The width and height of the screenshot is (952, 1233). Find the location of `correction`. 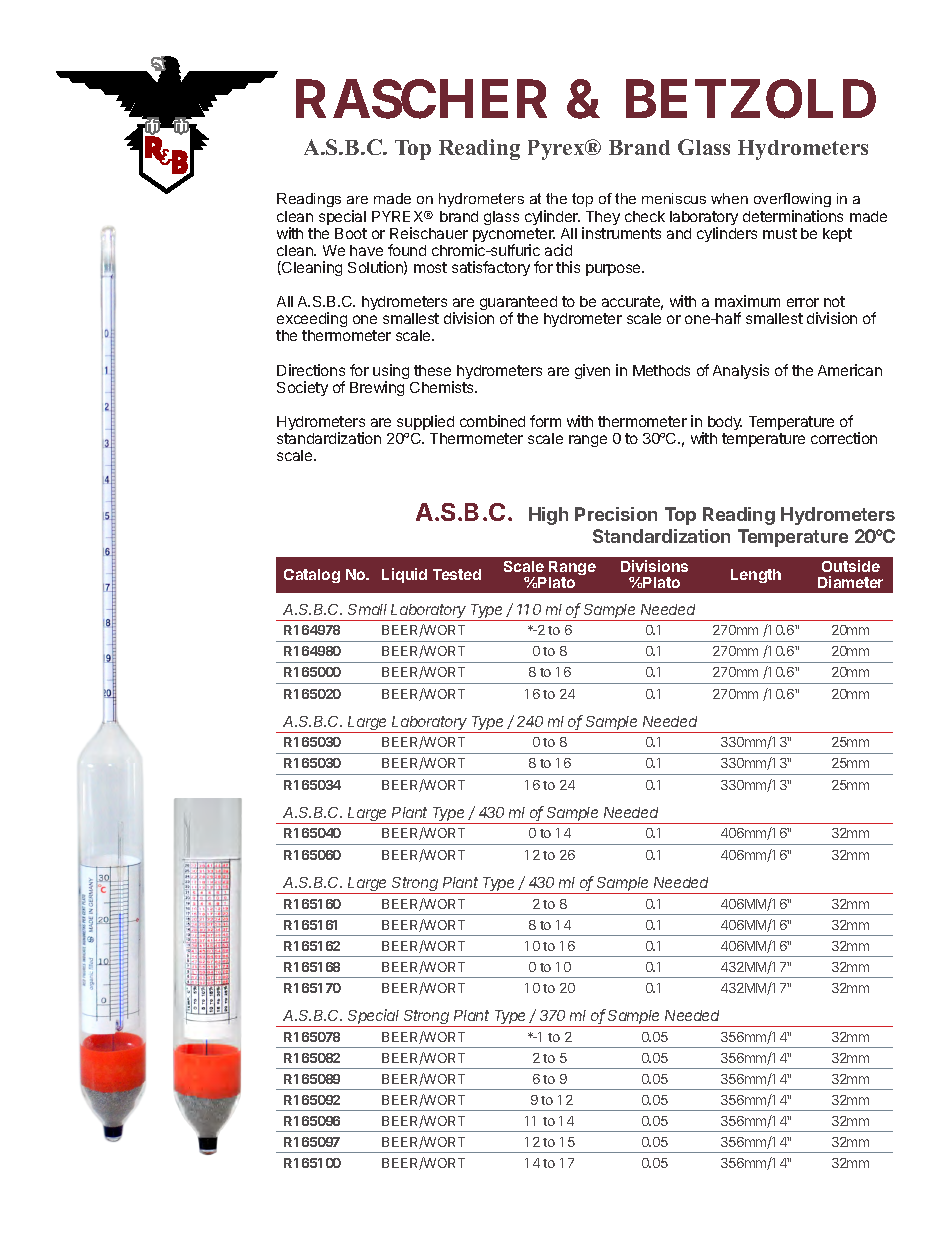

correction is located at coordinates (844, 438).
